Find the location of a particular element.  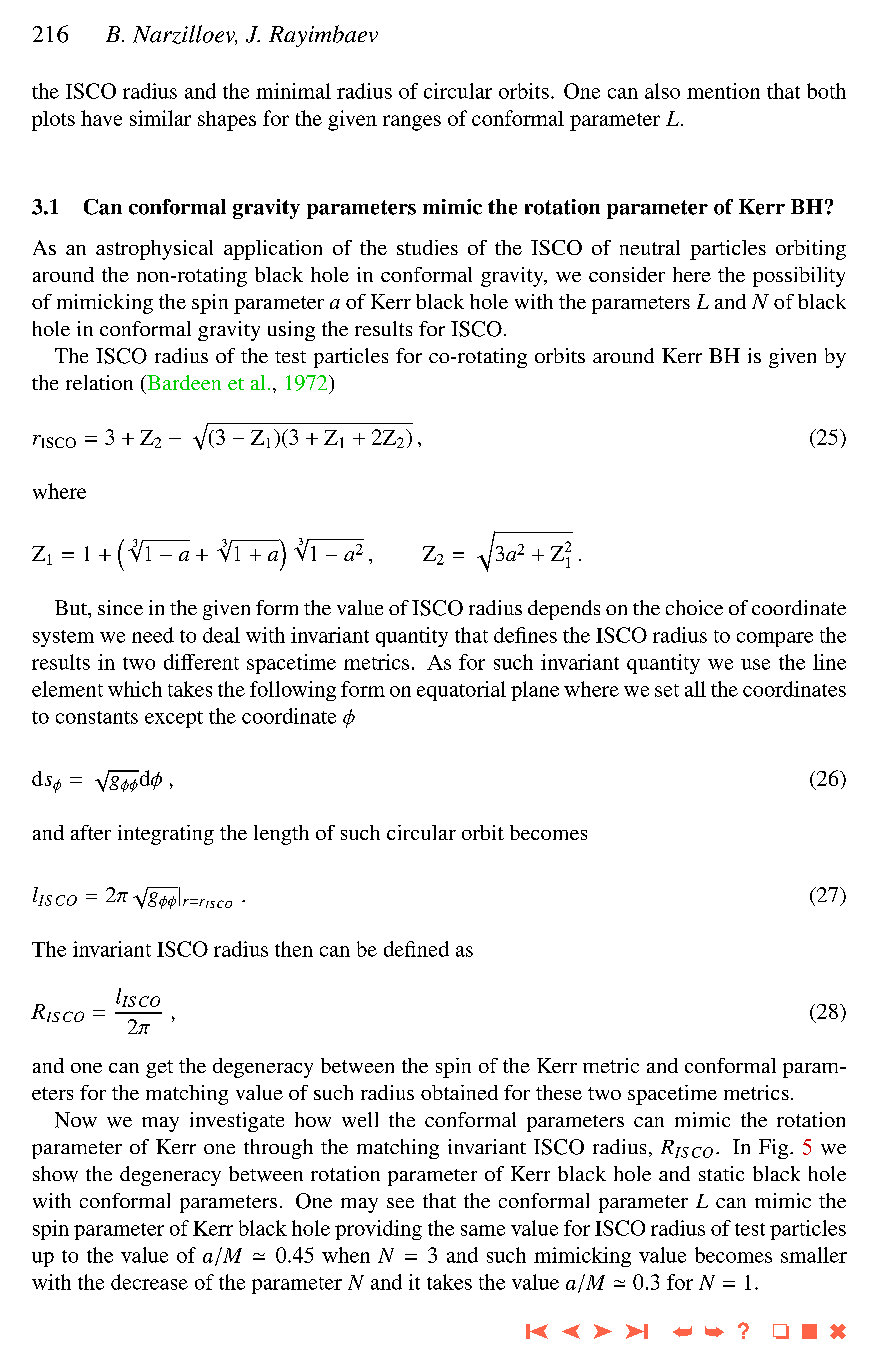

same is located at coordinates (483, 1230).
